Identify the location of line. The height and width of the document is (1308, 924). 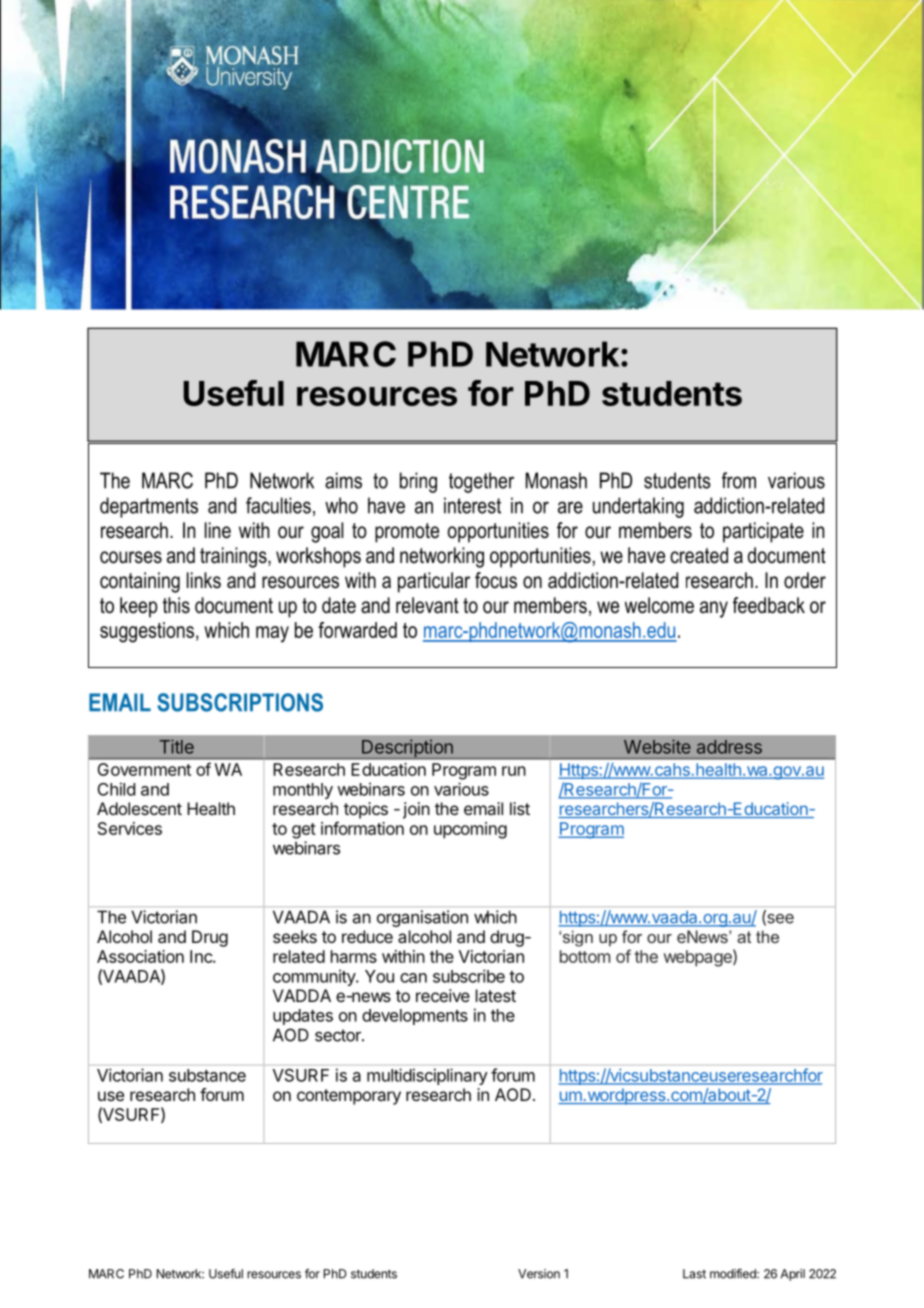
(218, 530).
